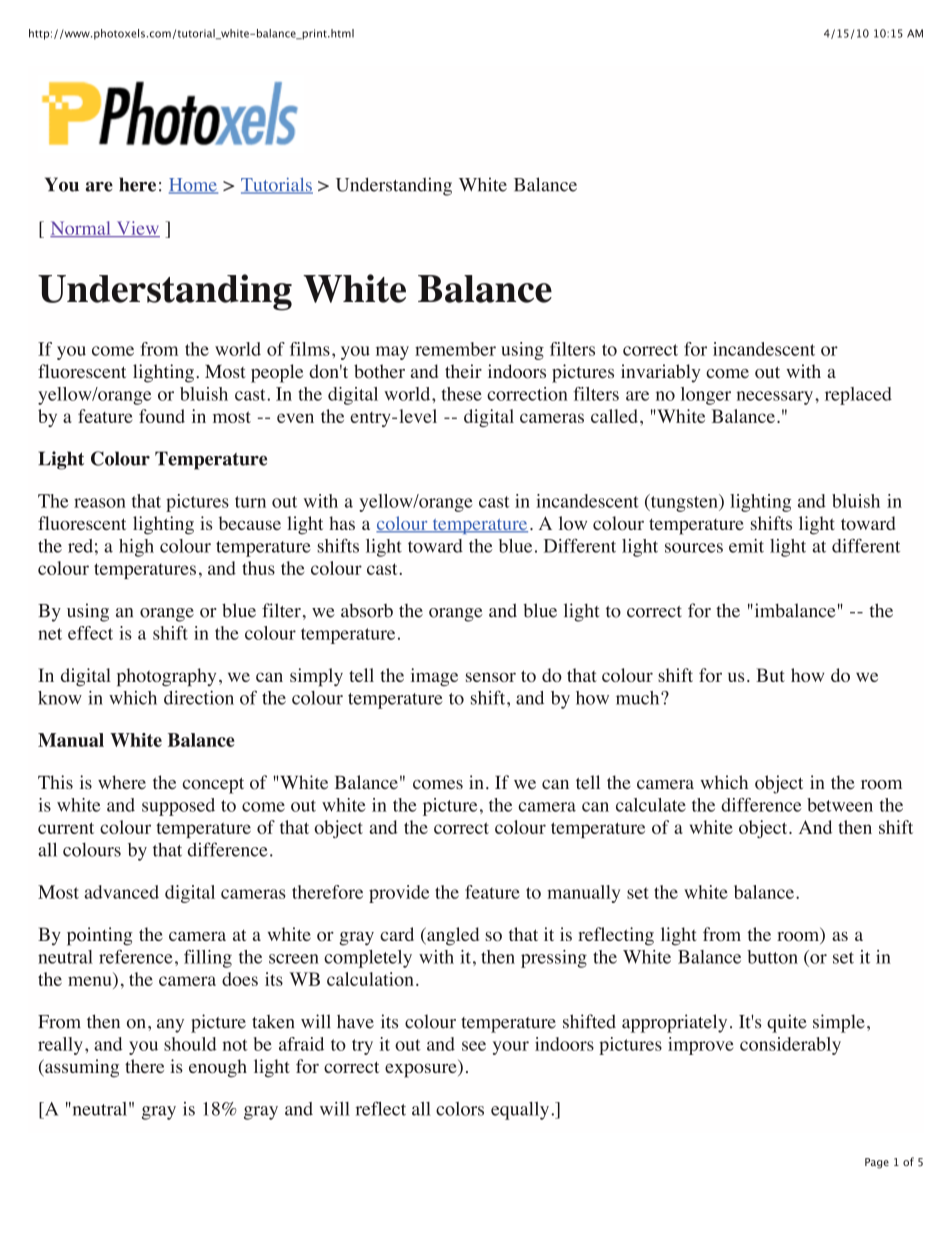 The height and width of the screenshot is (1233, 952). I want to click on View, so click(137, 229).
